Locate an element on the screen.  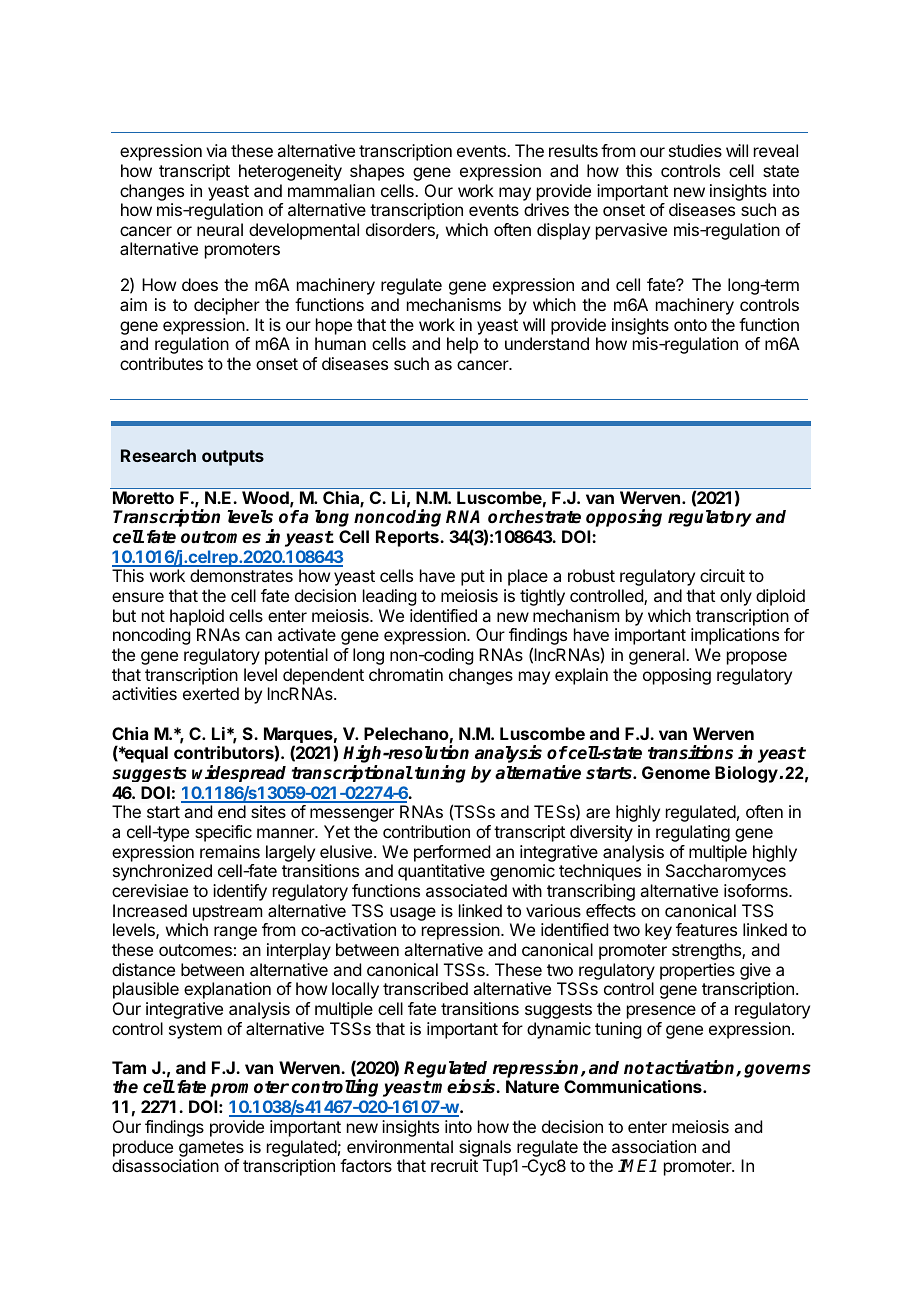
Communications is located at coordinates (634, 1086).
